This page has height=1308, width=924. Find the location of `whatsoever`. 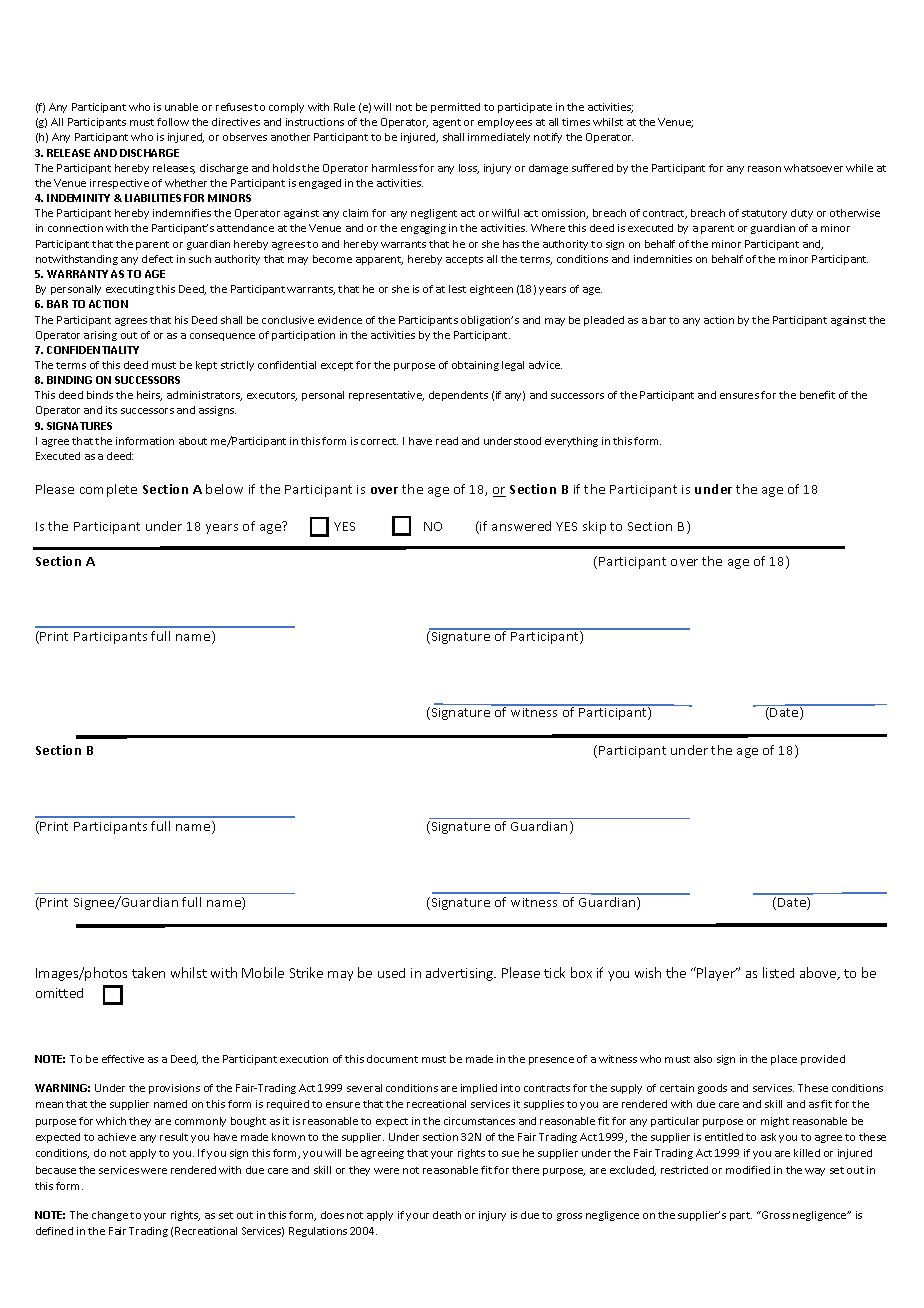

whatsoever is located at coordinates (813, 168).
